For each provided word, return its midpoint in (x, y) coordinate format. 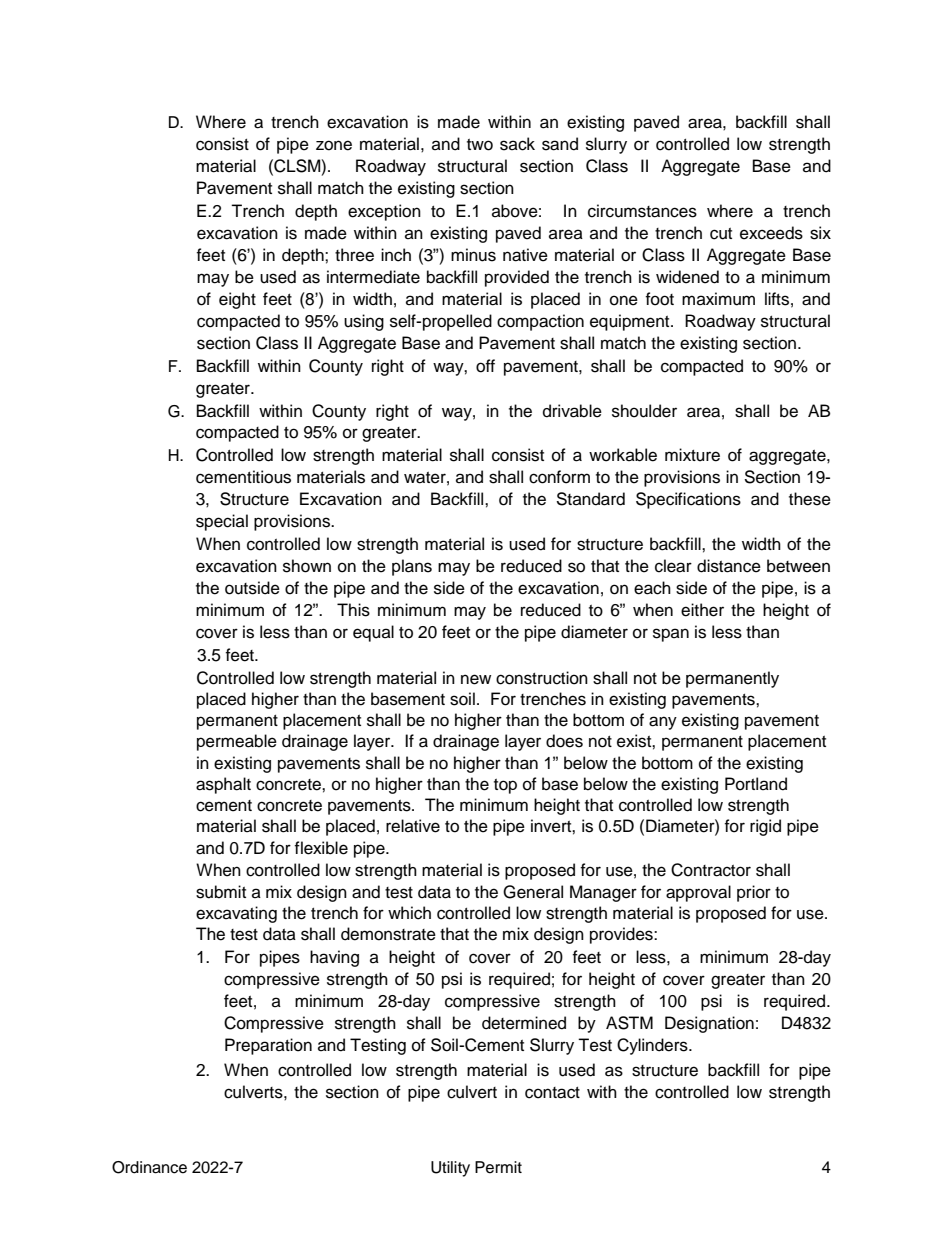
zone (334, 145)
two (480, 145)
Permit (498, 1167)
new (476, 679)
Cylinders (653, 1046)
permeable (237, 742)
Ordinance (149, 1167)
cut (721, 234)
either (702, 610)
